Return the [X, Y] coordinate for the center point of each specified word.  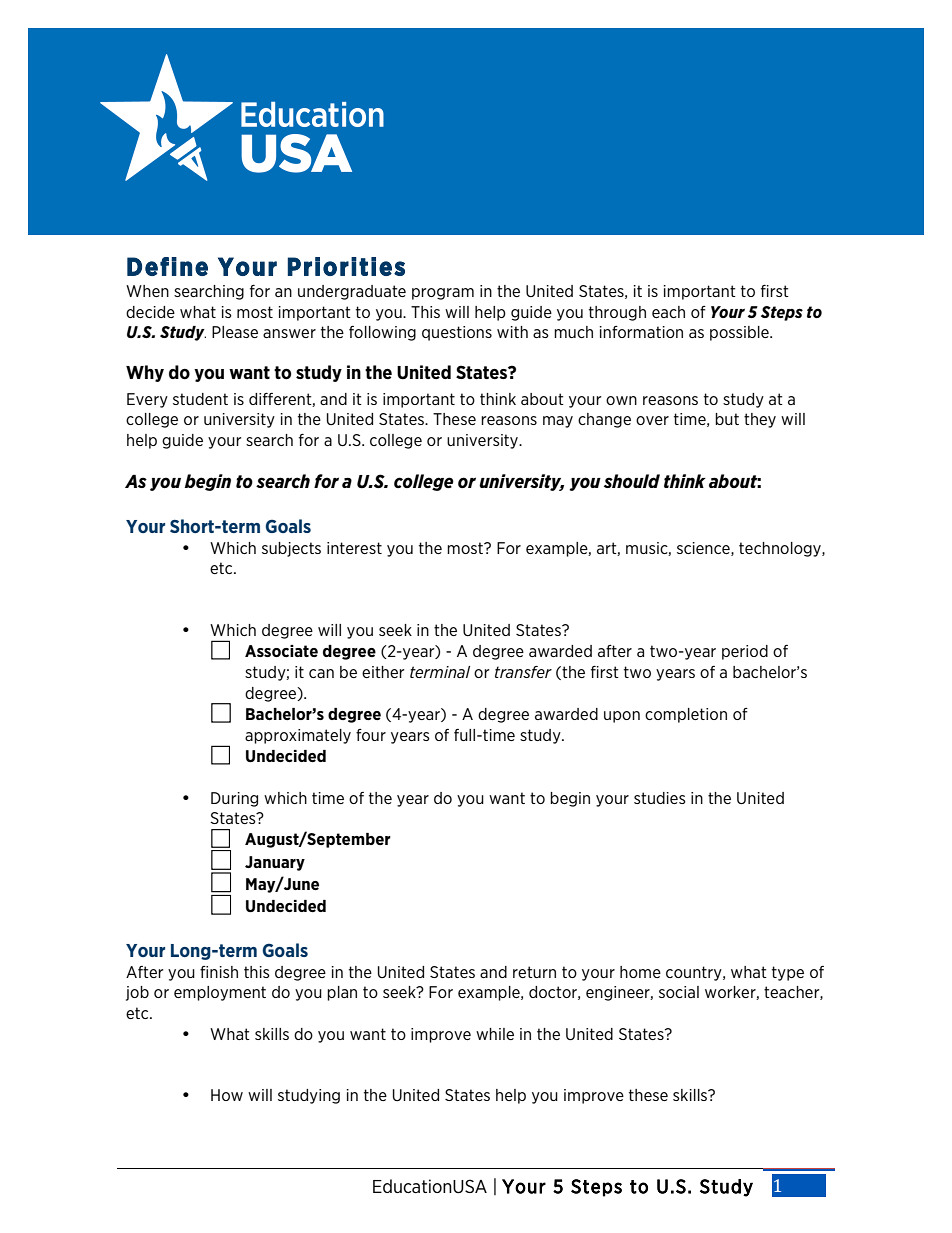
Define [167, 266]
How [227, 1095]
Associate [281, 651]
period [745, 652]
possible [740, 333]
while [495, 1034]
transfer [523, 672]
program [443, 294]
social [679, 992]
